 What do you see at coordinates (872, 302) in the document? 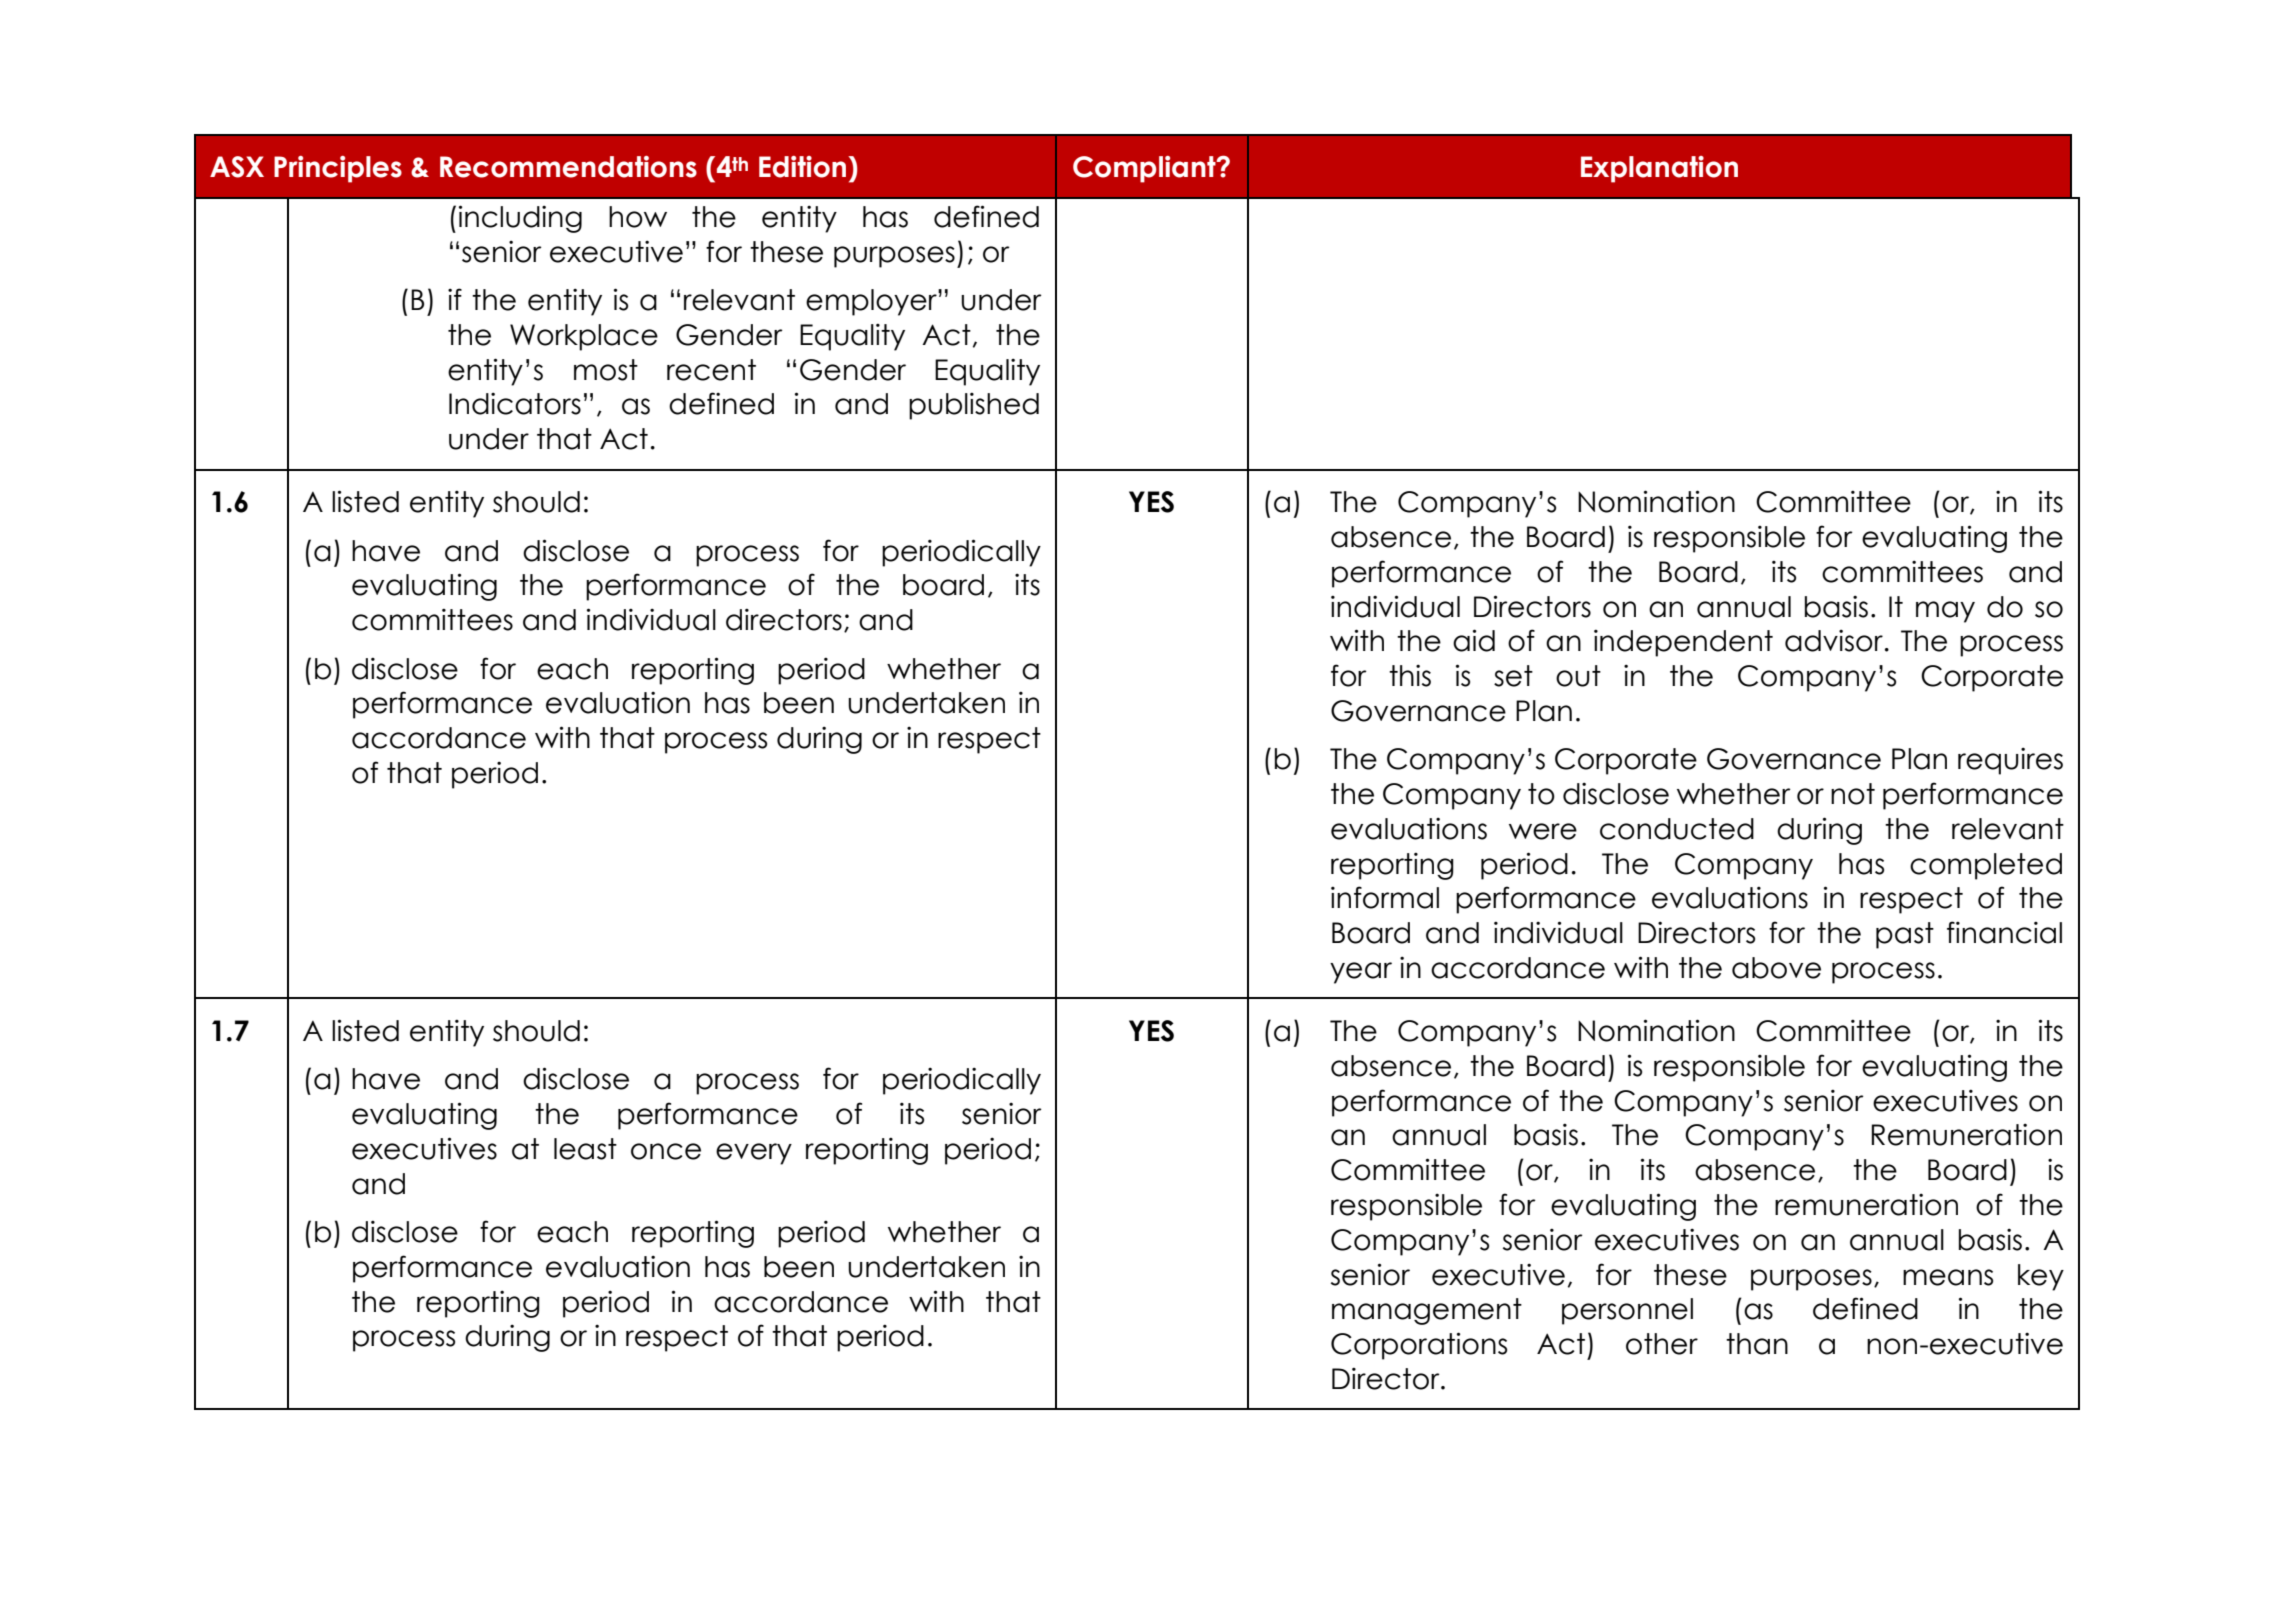
I see `employer` at bounding box center [872, 302].
